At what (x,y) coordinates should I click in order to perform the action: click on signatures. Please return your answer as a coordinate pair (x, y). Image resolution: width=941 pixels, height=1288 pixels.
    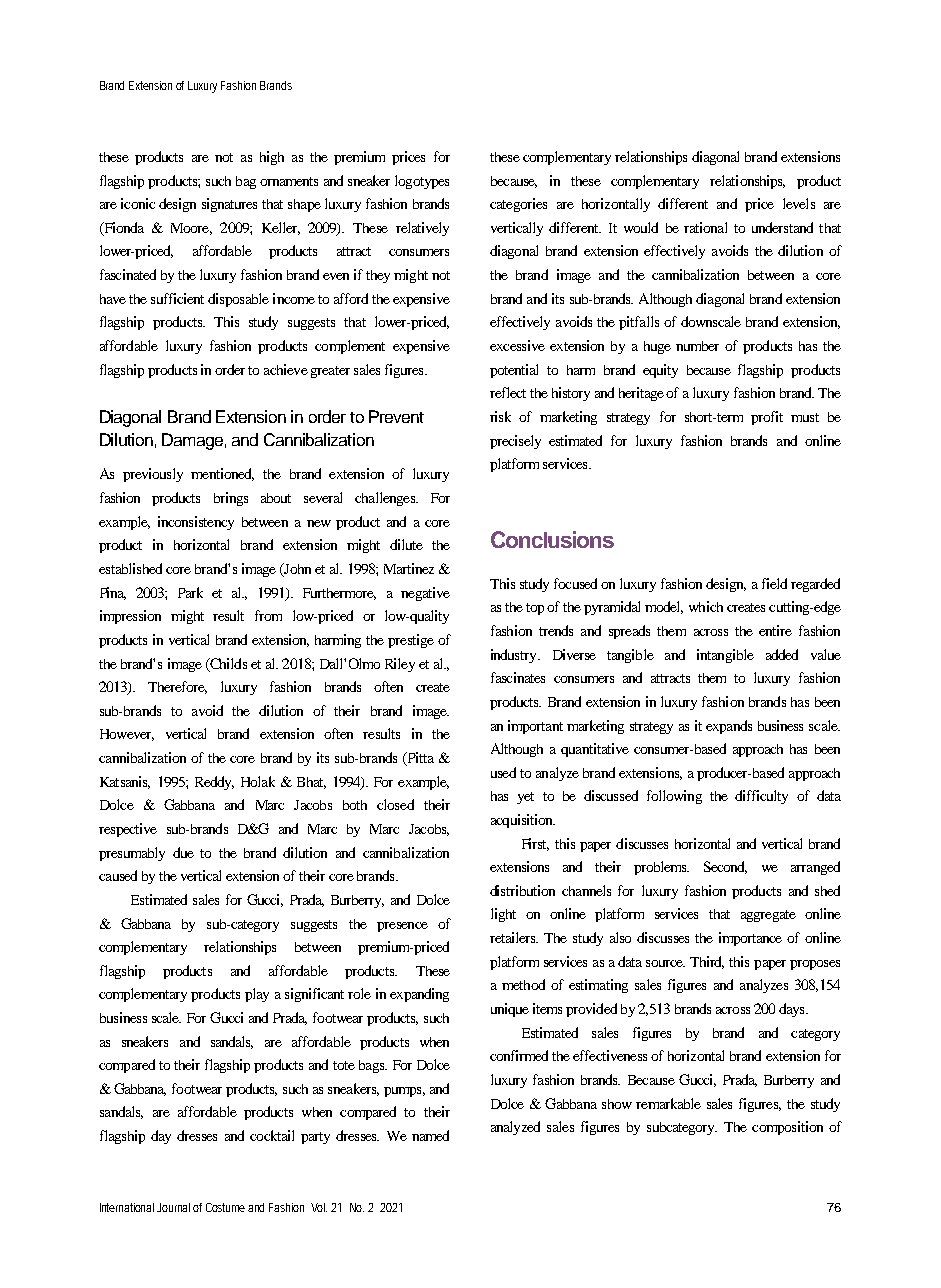
    Looking at the image, I should click on (229, 205).
